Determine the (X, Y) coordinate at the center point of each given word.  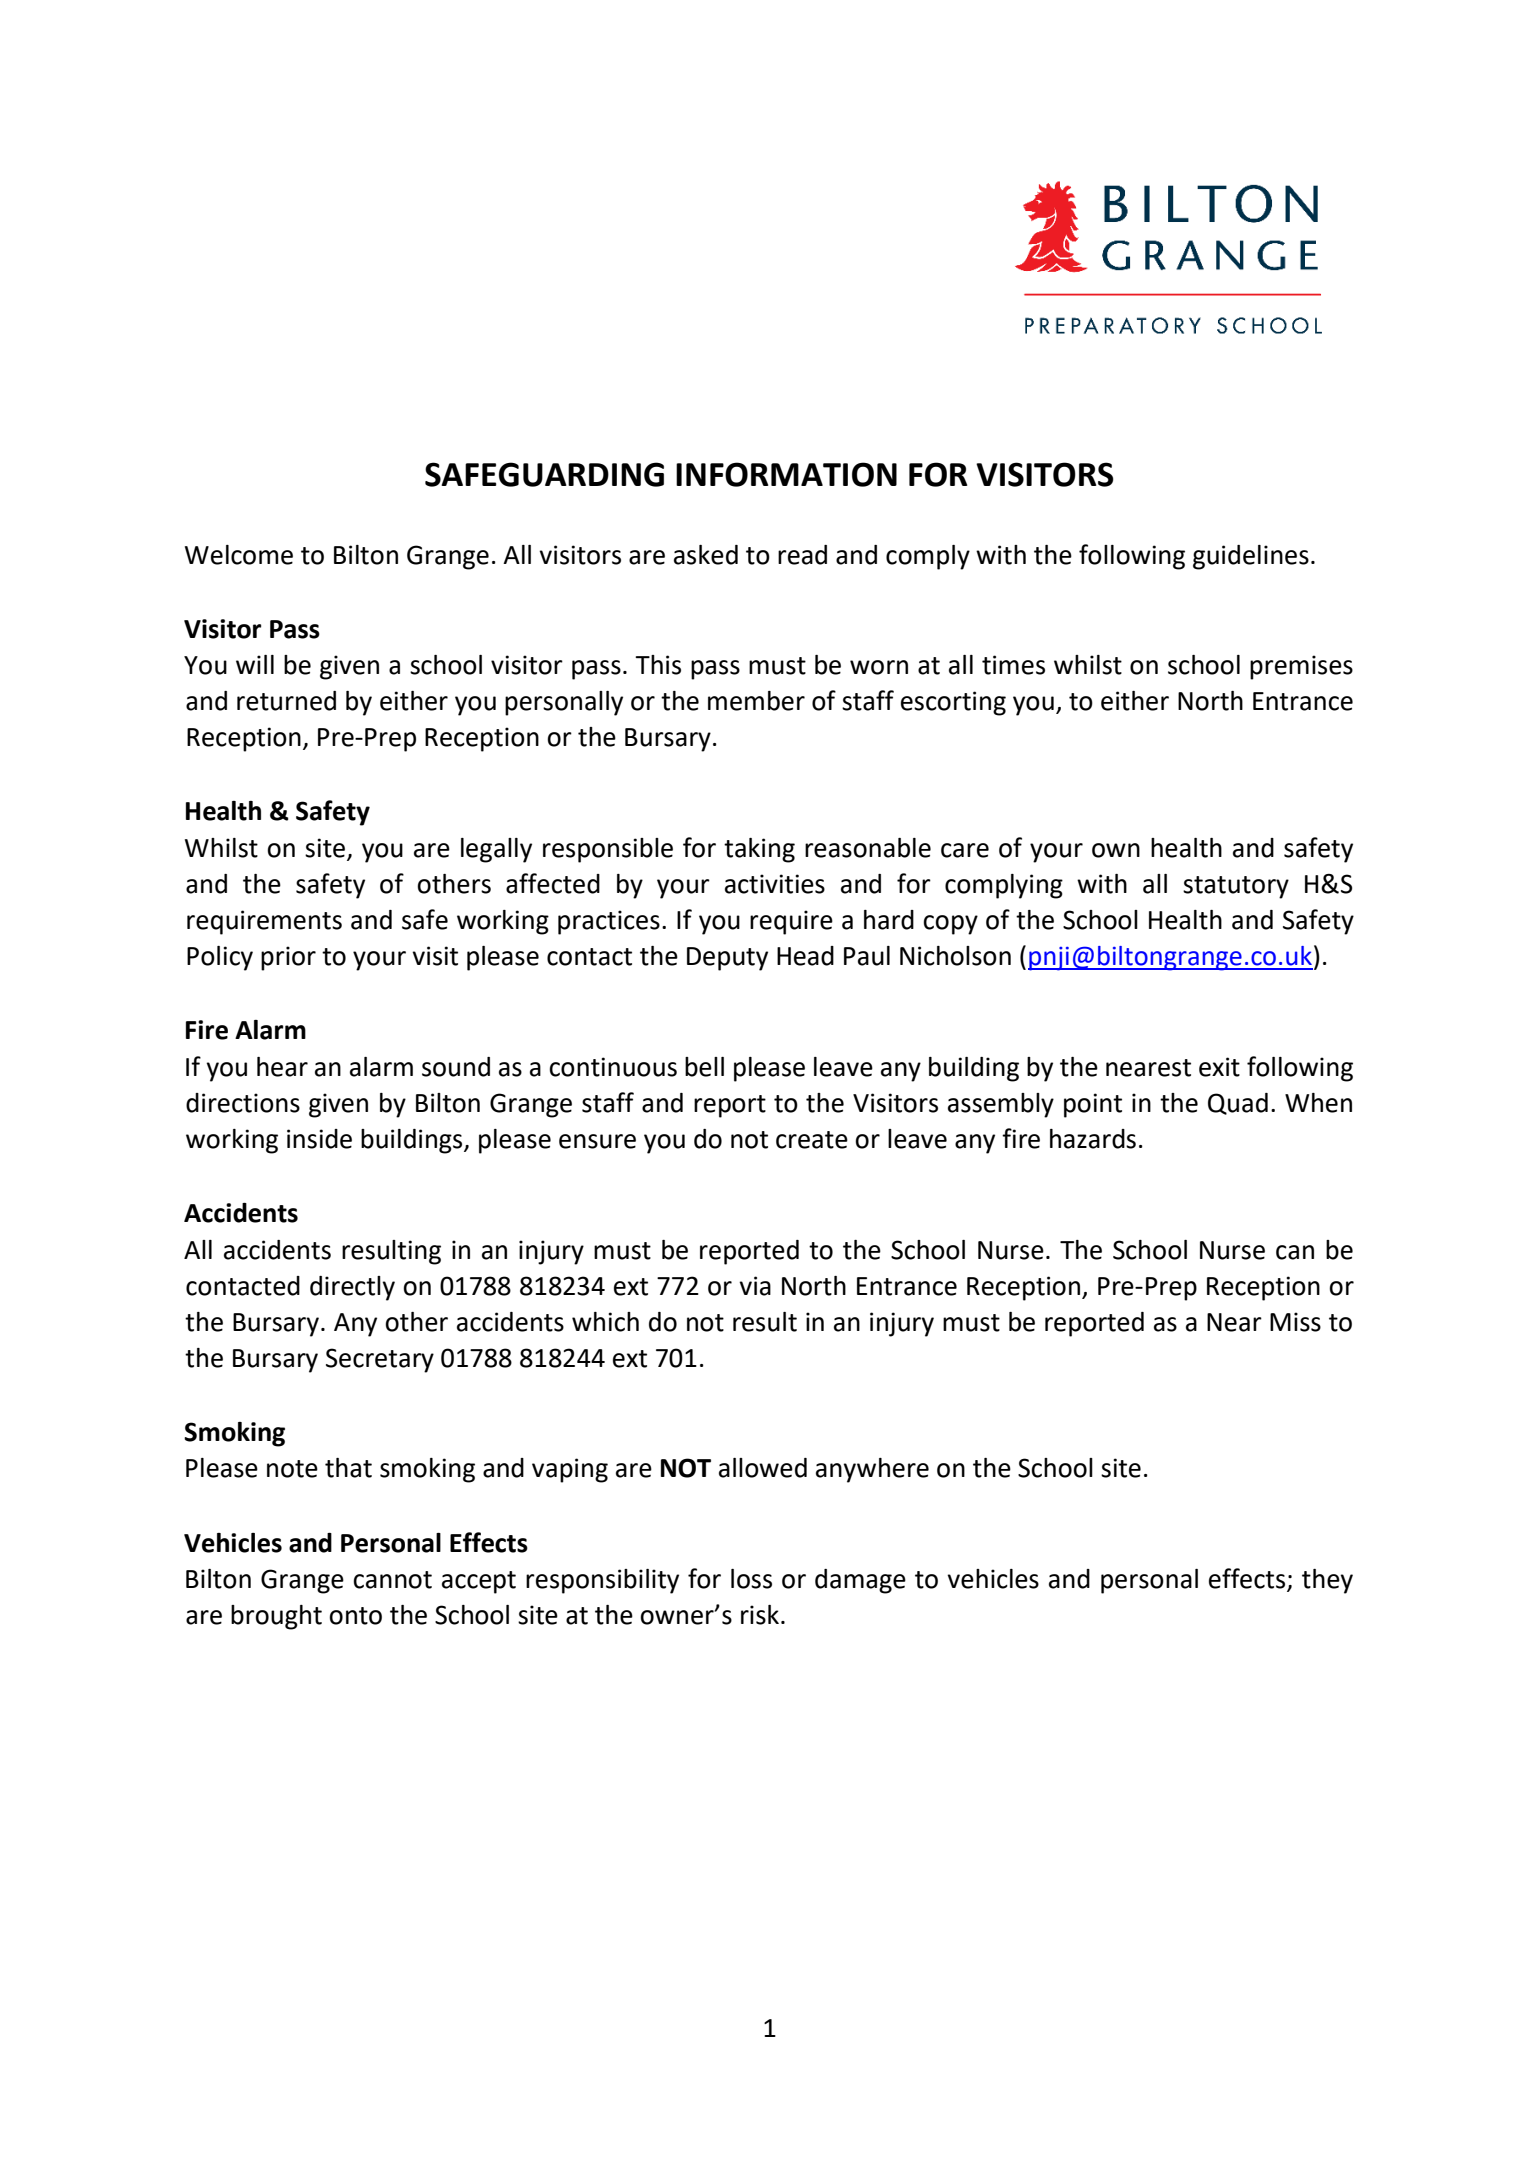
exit (1219, 1067)
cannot (392, 1580)
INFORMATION (786, 474)
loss (751, 1579)
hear (282, 1067)
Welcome (239, 555)
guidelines (1251, 557)
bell (704, 1067)
